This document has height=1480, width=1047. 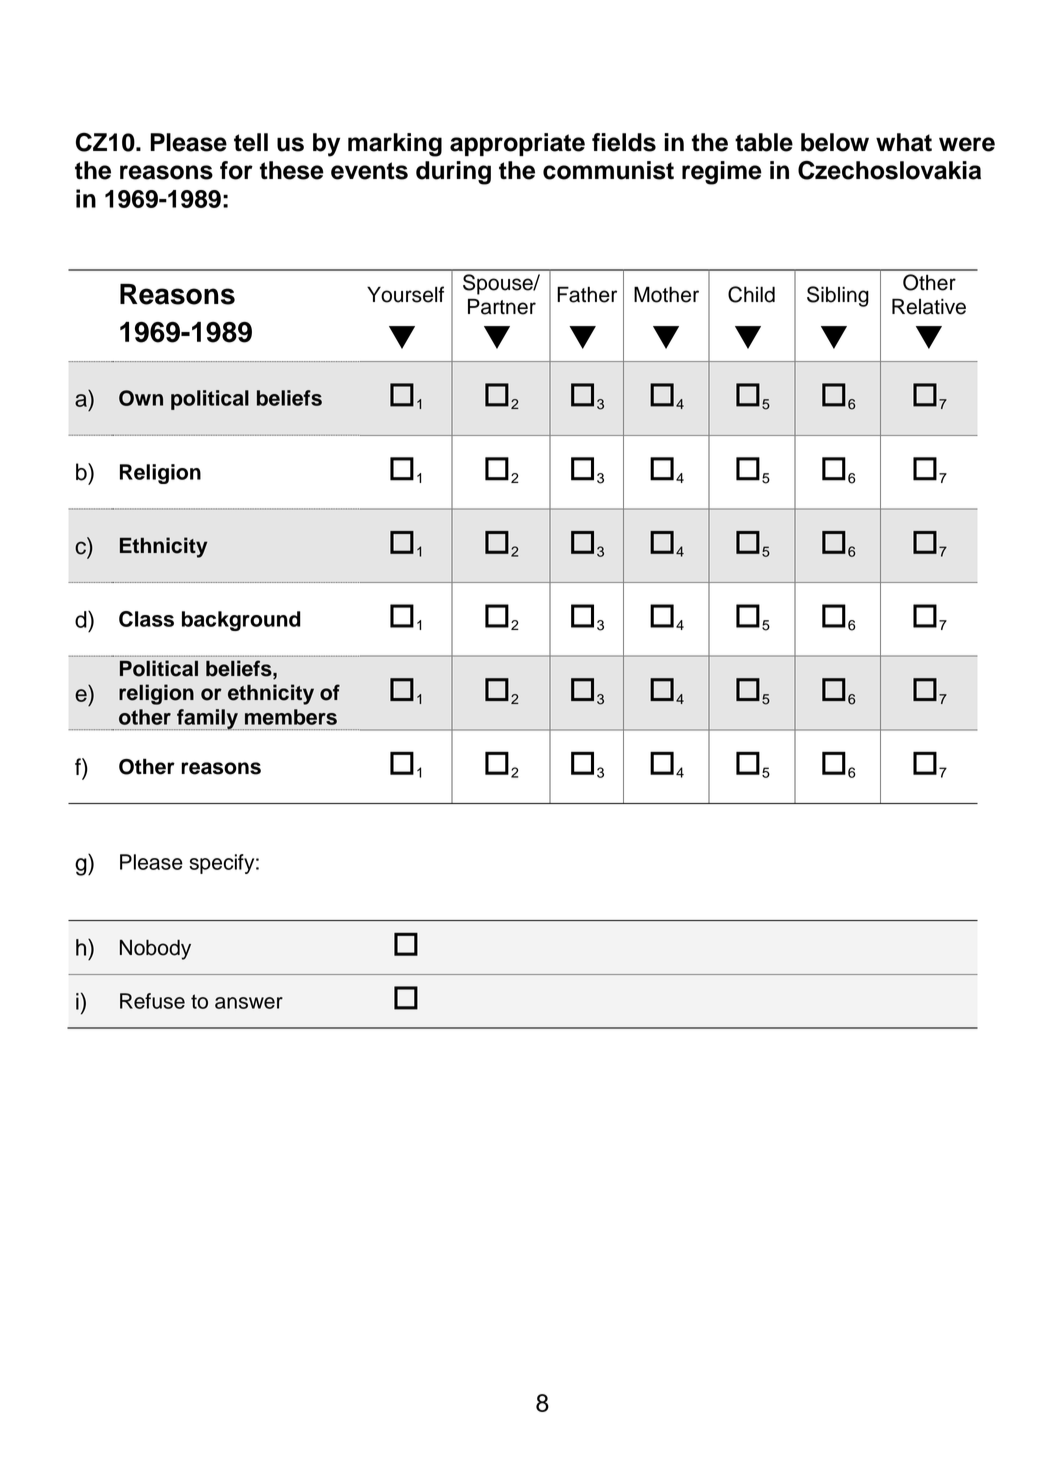 What do you see at coordinates (291, 717) in the document?
I see `members` at bounding box center [291, 717].
